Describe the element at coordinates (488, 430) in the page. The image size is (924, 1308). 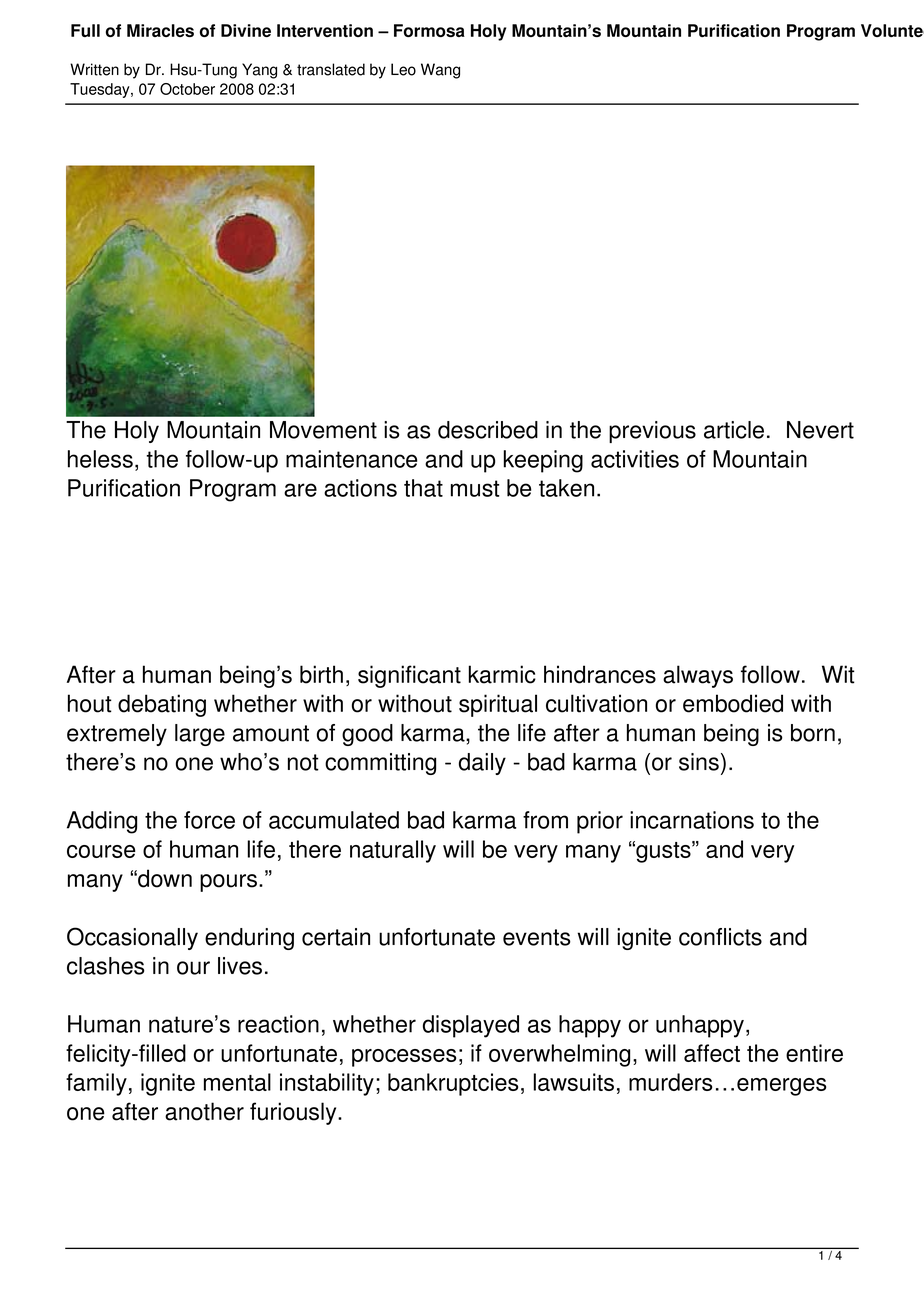
I see `described` at that location.
